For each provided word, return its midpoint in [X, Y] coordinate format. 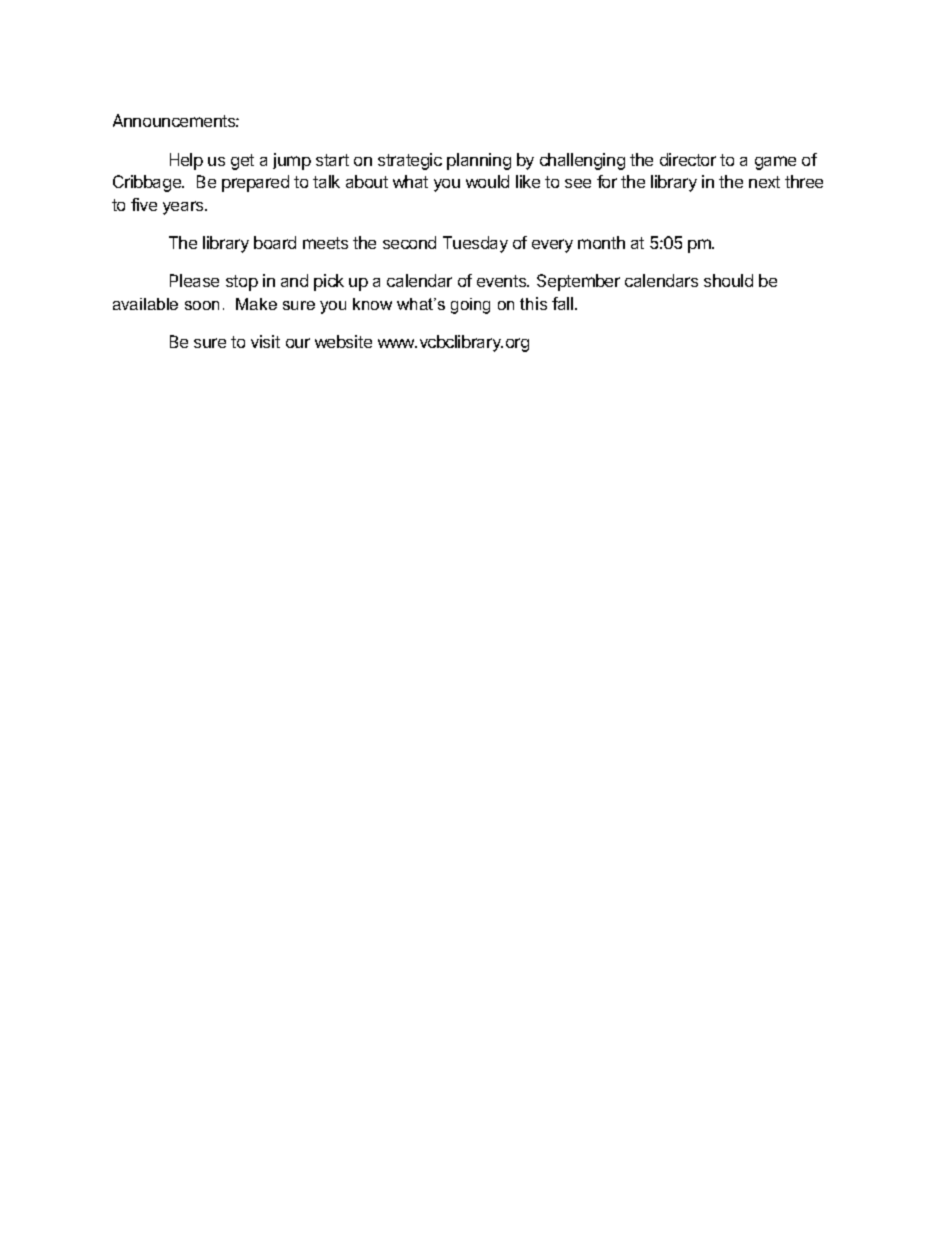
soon [202, 305]
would [487, 181]
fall [564, 303]
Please [194, 280]
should [728, 280]
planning [479, 161]
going [470, 306]
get [242, 162]
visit [265, 341]
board [275, 242]
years [184, 208]
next [764, 182]
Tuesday [475, 244]
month [601, 242]
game [775, 163]
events [503, 281]
